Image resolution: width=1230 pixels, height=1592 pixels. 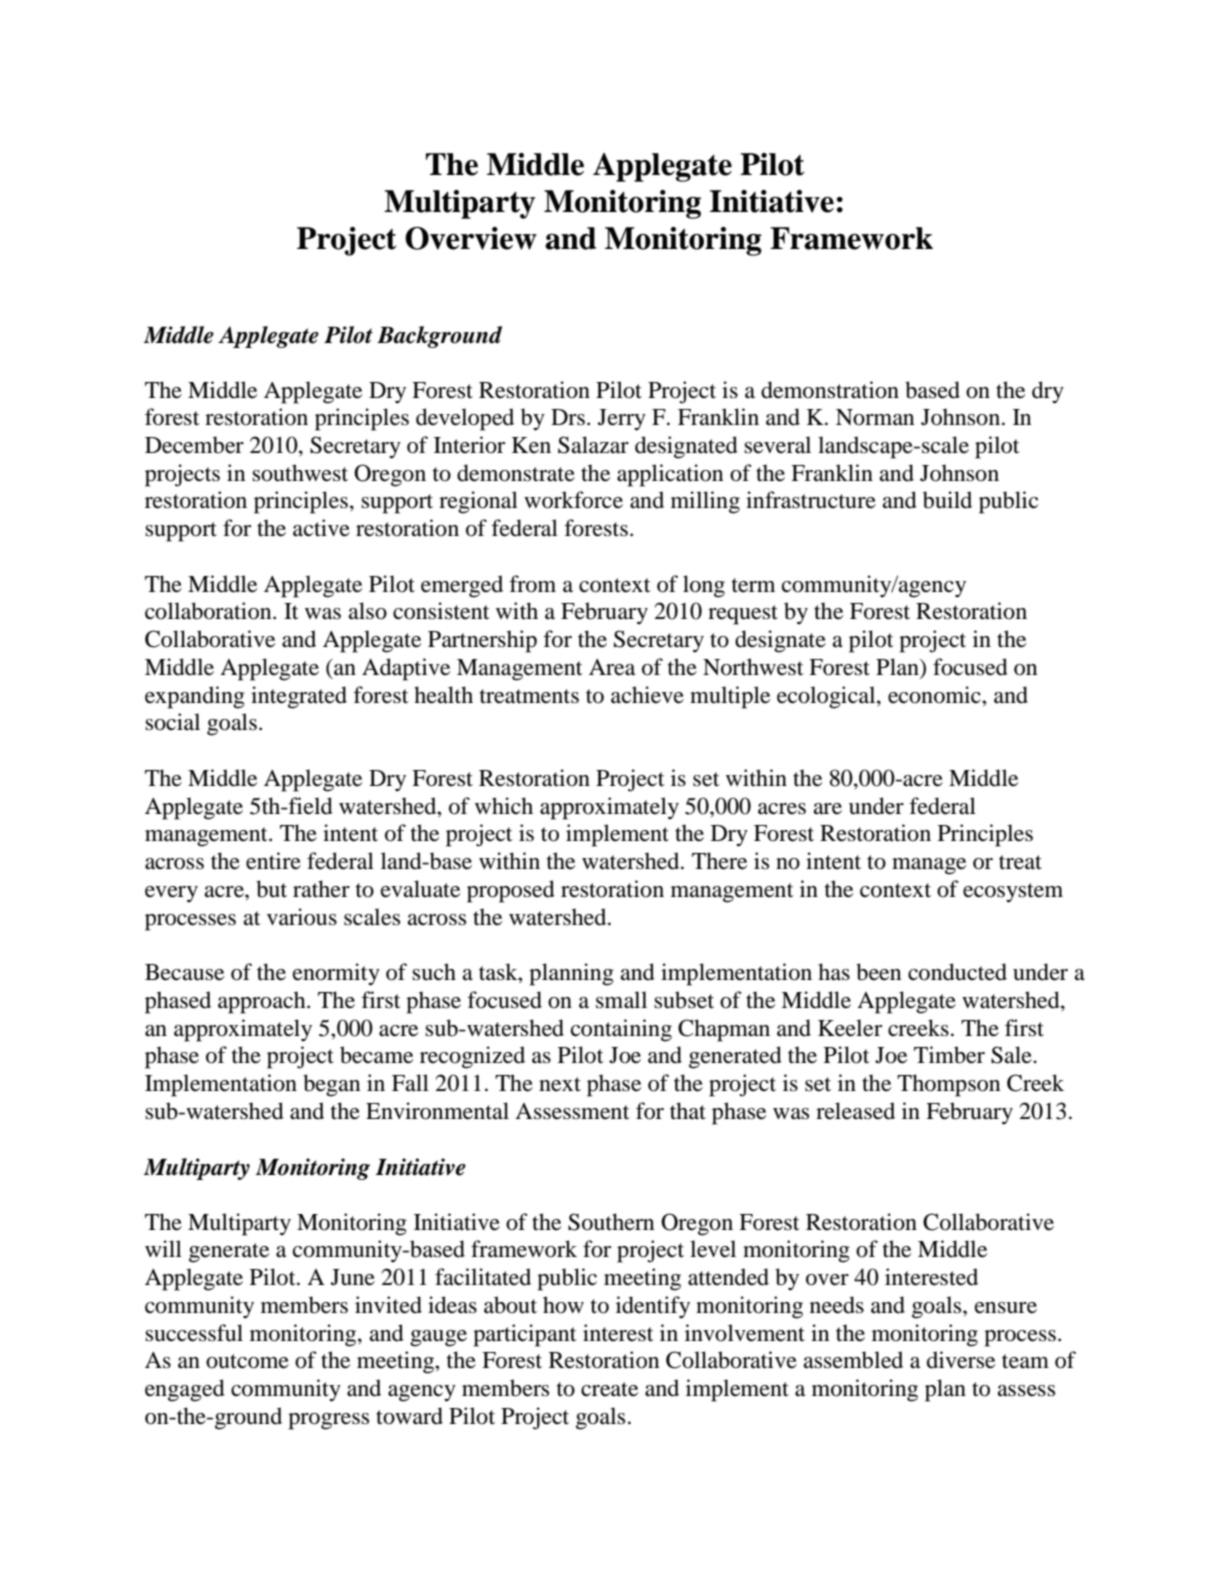 I want to click on create, so click(x=609, y=1389).
